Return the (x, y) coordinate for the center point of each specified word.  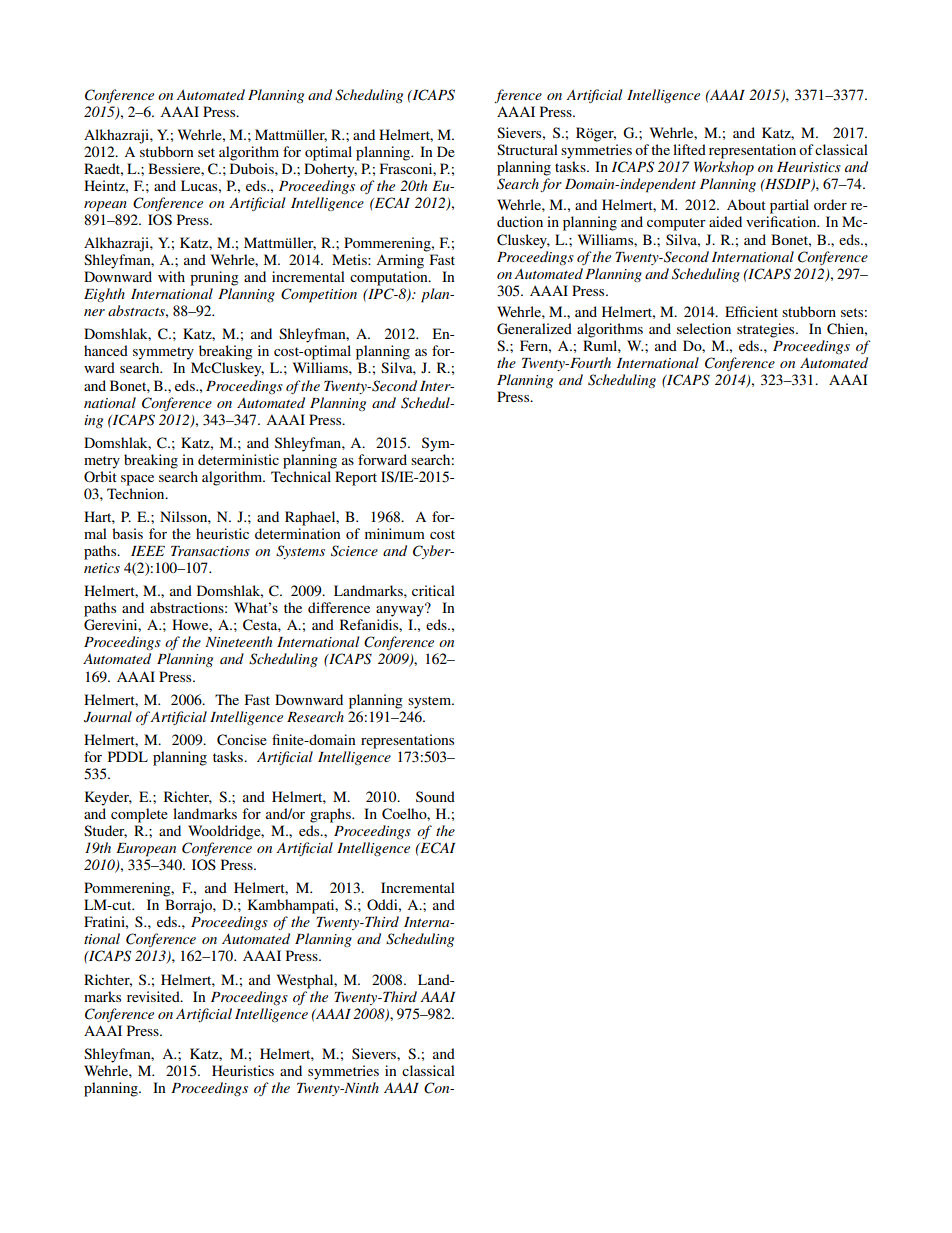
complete (139, 815)
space (137, 480)
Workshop (724, 168)
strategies (767, 330)
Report (356, 478)
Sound (435, 796)
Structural (527, 149)
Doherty (330, 170)
